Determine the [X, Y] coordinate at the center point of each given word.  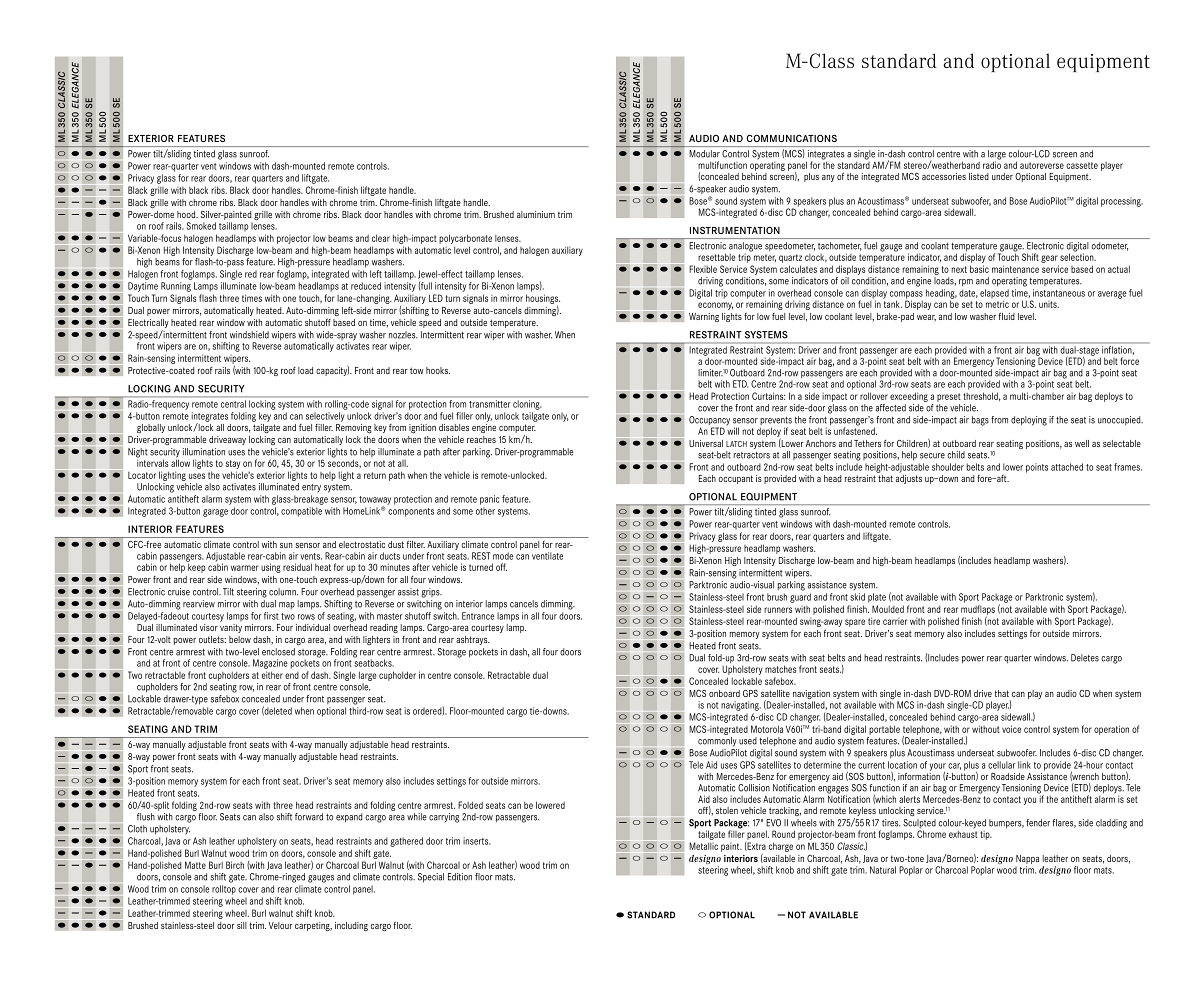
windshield [249, 335]
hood [187, 214]
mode [503, 556]
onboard [724, 693]
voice [1011, 729]
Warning [704, 317]
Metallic [703, 846]
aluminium [536, 214]
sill [242, 925]
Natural [883, 870]
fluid [1007, 316]
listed [979, 176]
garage [215, 513]
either [272, 675]
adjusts [909, 478]
